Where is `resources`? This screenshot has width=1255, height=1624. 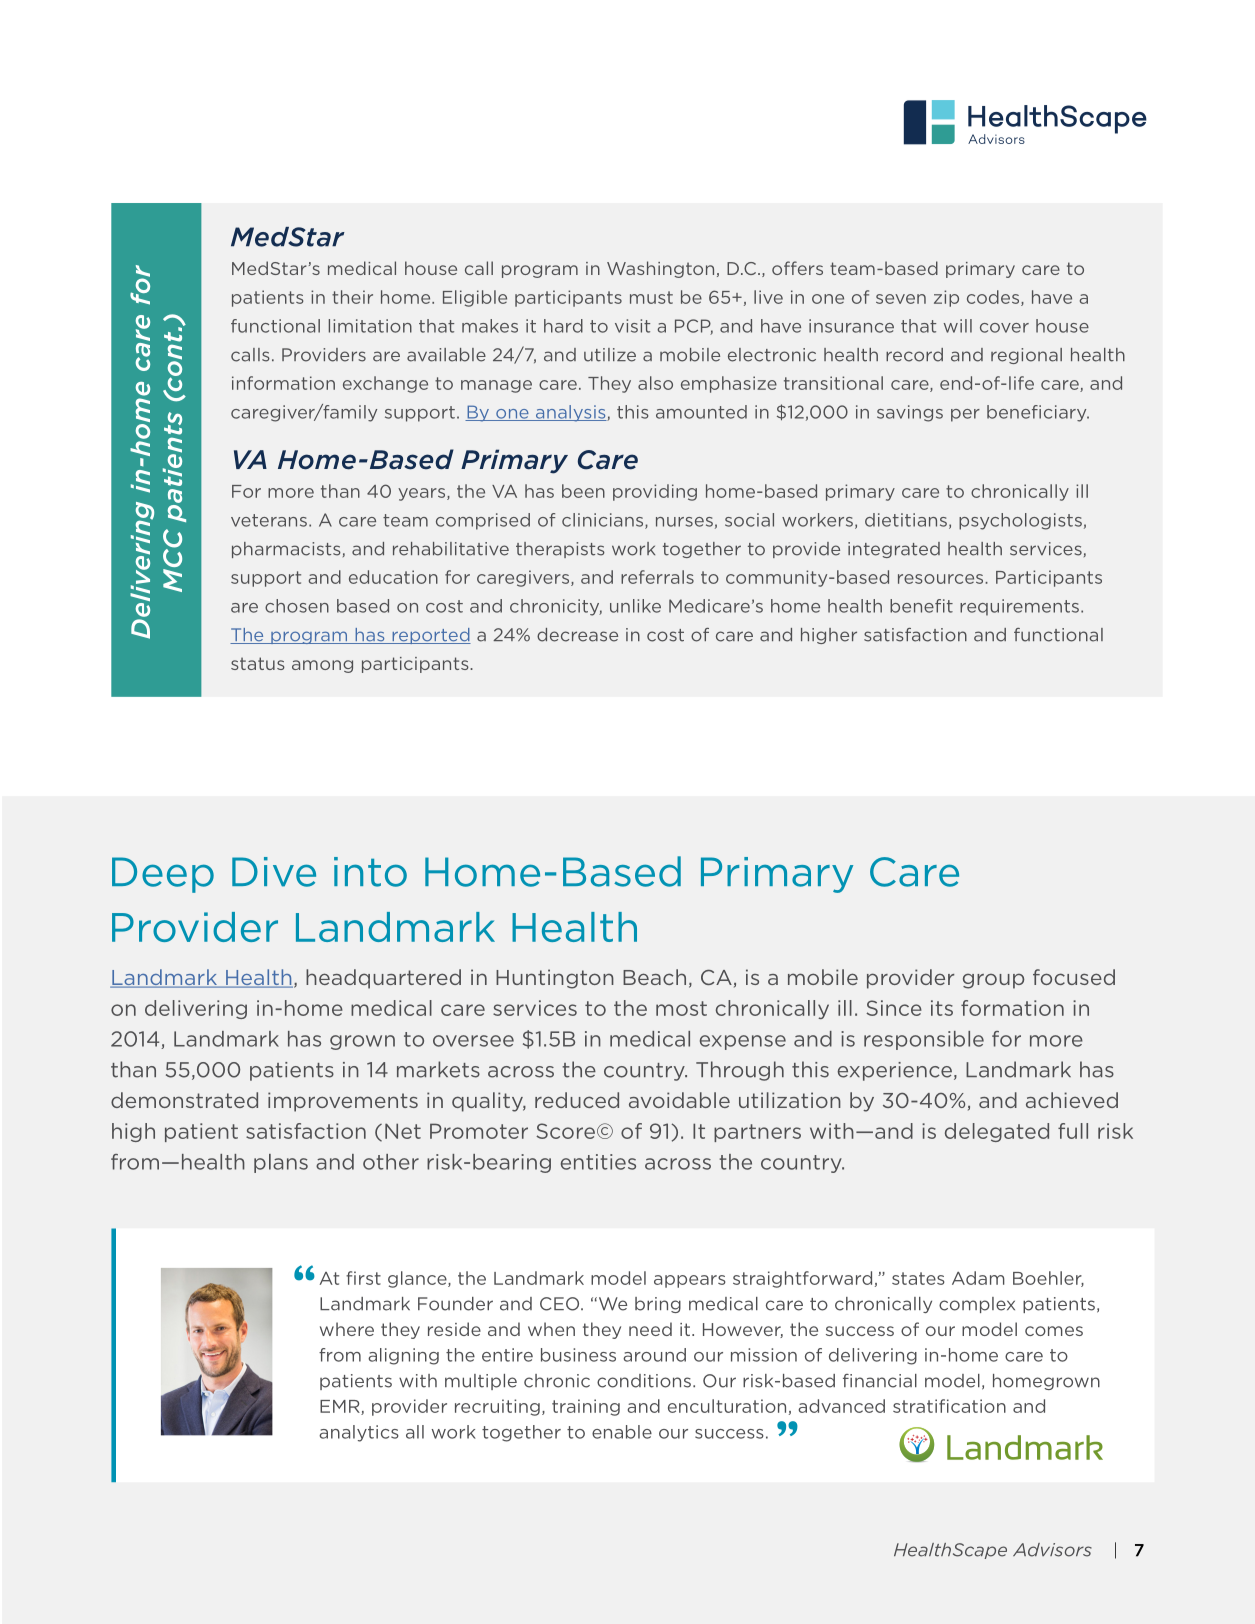
resources is located at coordinates (942, 579).
